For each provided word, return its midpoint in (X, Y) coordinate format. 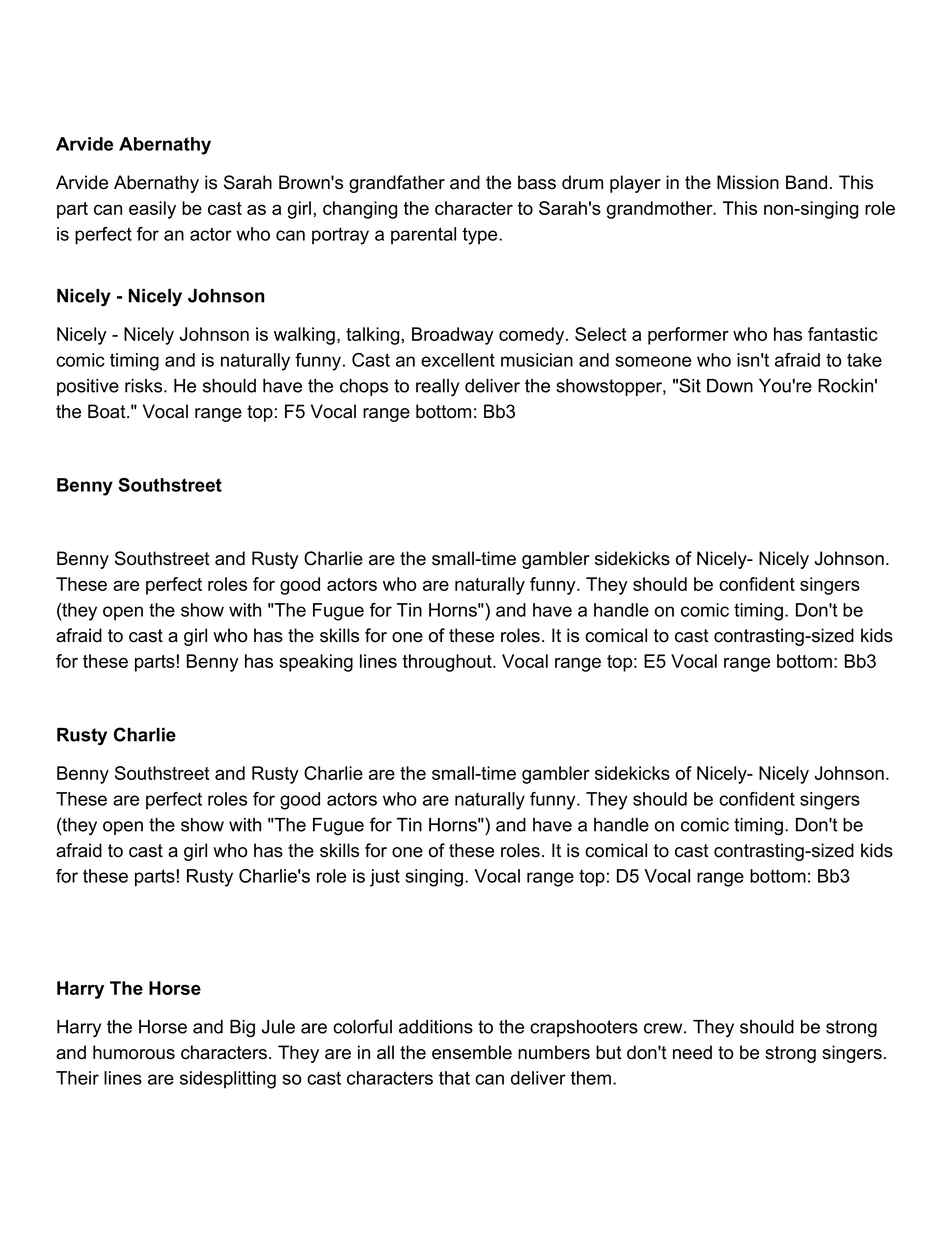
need (692, 1052)
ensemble (472, 1052)
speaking (316, 663)
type (479, 236)
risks (145, 386)
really (437, 387)
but (609, 1052)
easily (152, 210)
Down (730, 386)
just (385, 878)
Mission (748, 182)
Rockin (845, 386)
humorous (134, 1052)
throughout (448, 663)
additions (436, 1027)
